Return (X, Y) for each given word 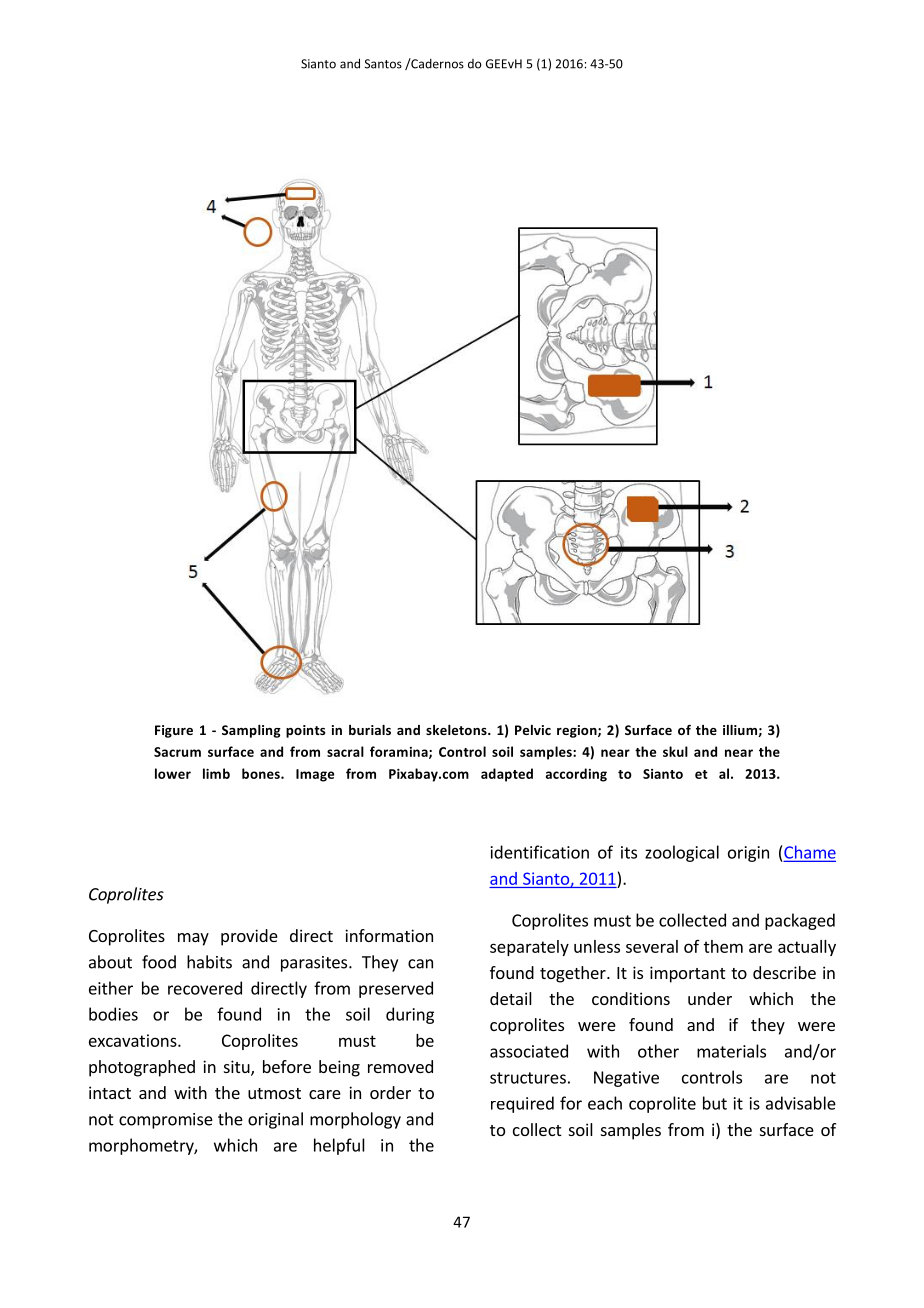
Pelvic (533, 730)
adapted (507, 775)
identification (540, 852)
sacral (345, 751)
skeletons (457, 730)
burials (370, 730)
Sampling (251, 731)
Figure (174, 731)
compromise (166, 1121)
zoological (682, 853)
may (193, 939)
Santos (383, 64)
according (576, 775)
